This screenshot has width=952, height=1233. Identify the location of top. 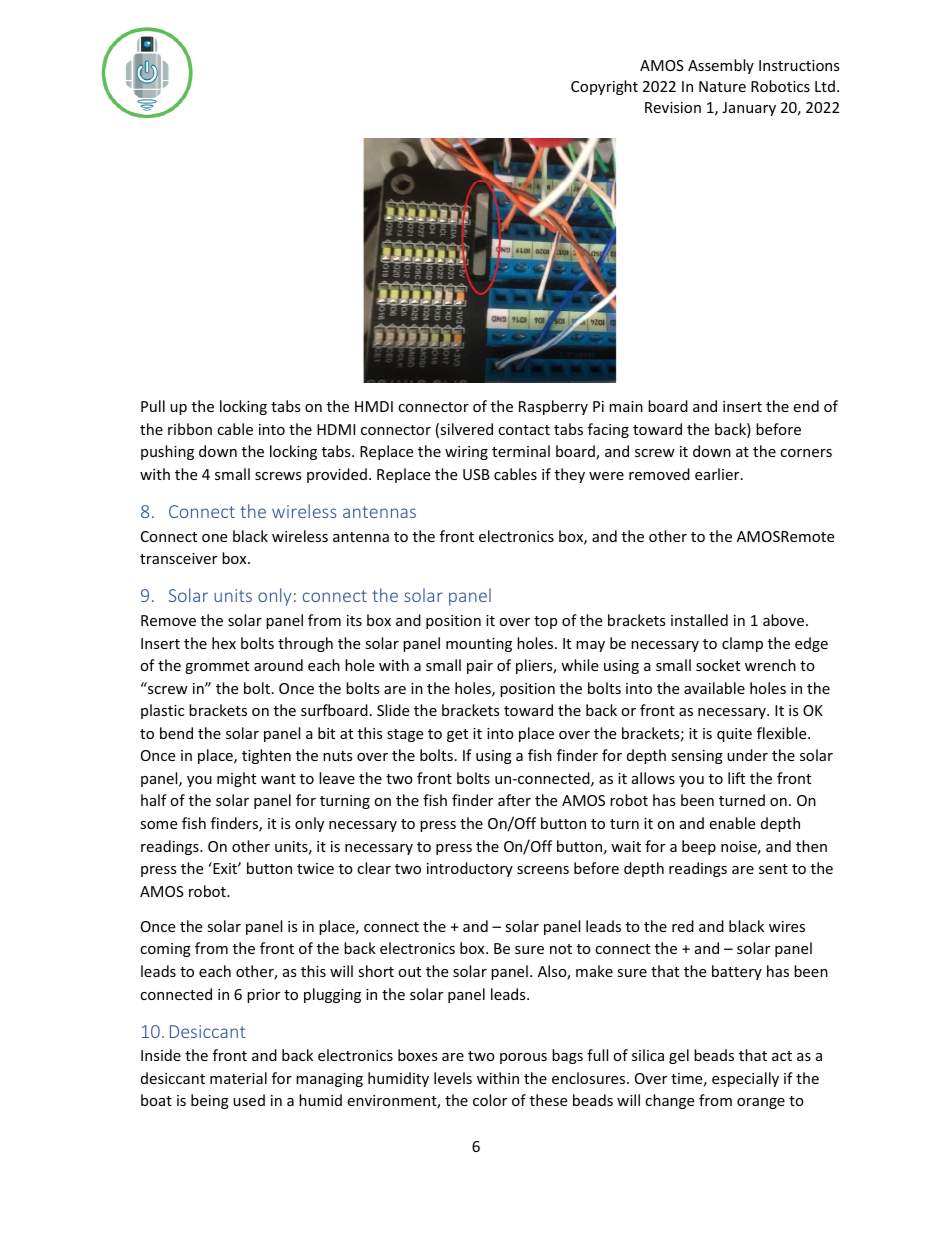
(545, 622).
